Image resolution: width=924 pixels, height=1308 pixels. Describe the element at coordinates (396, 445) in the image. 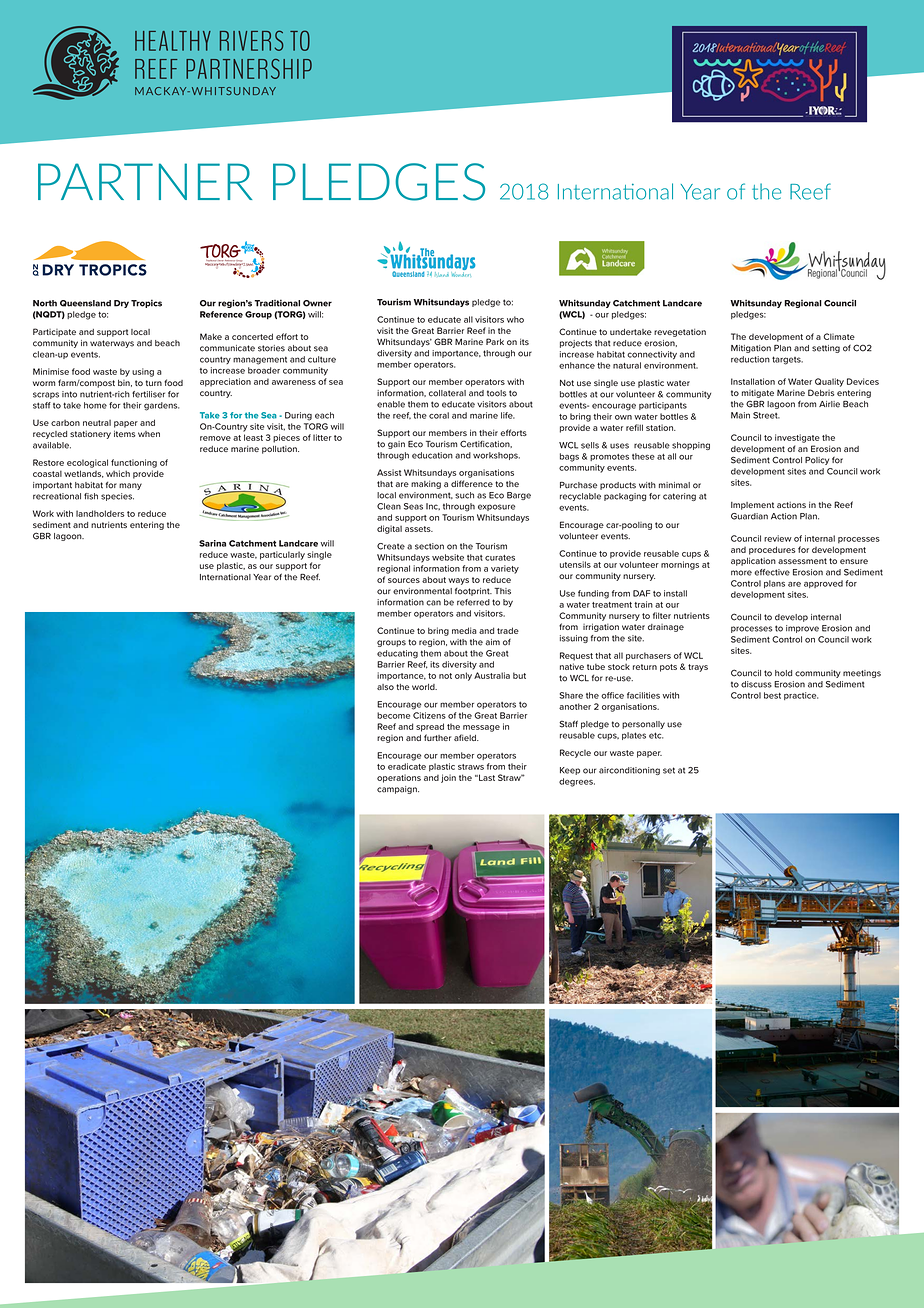

I see `gain` at that location.
